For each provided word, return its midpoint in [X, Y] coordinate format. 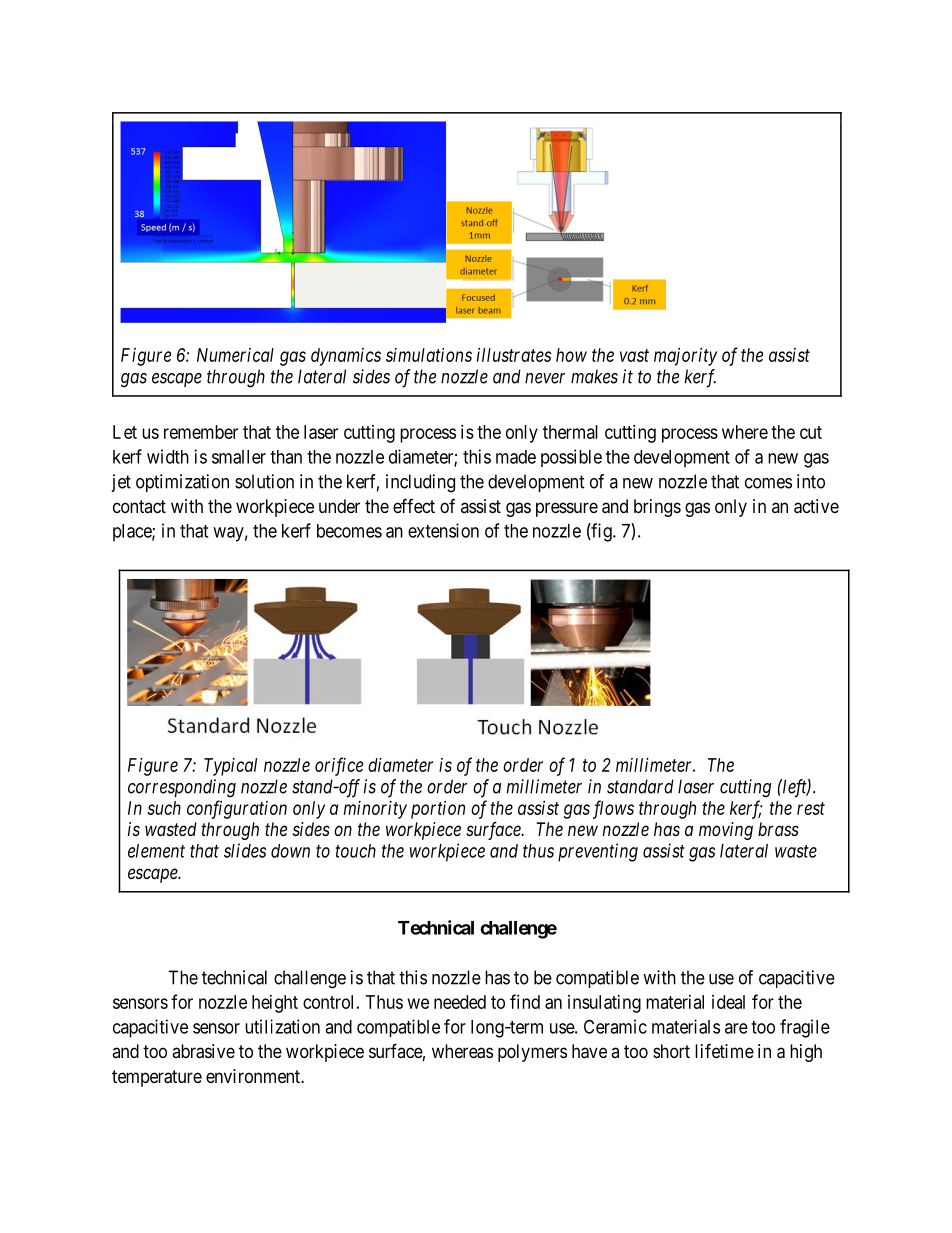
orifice [339, 766]
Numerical [235, 355]
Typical [230, 767]
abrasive [203, 1051]
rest [811, 808]
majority [685, 357]
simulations [429, 355]
